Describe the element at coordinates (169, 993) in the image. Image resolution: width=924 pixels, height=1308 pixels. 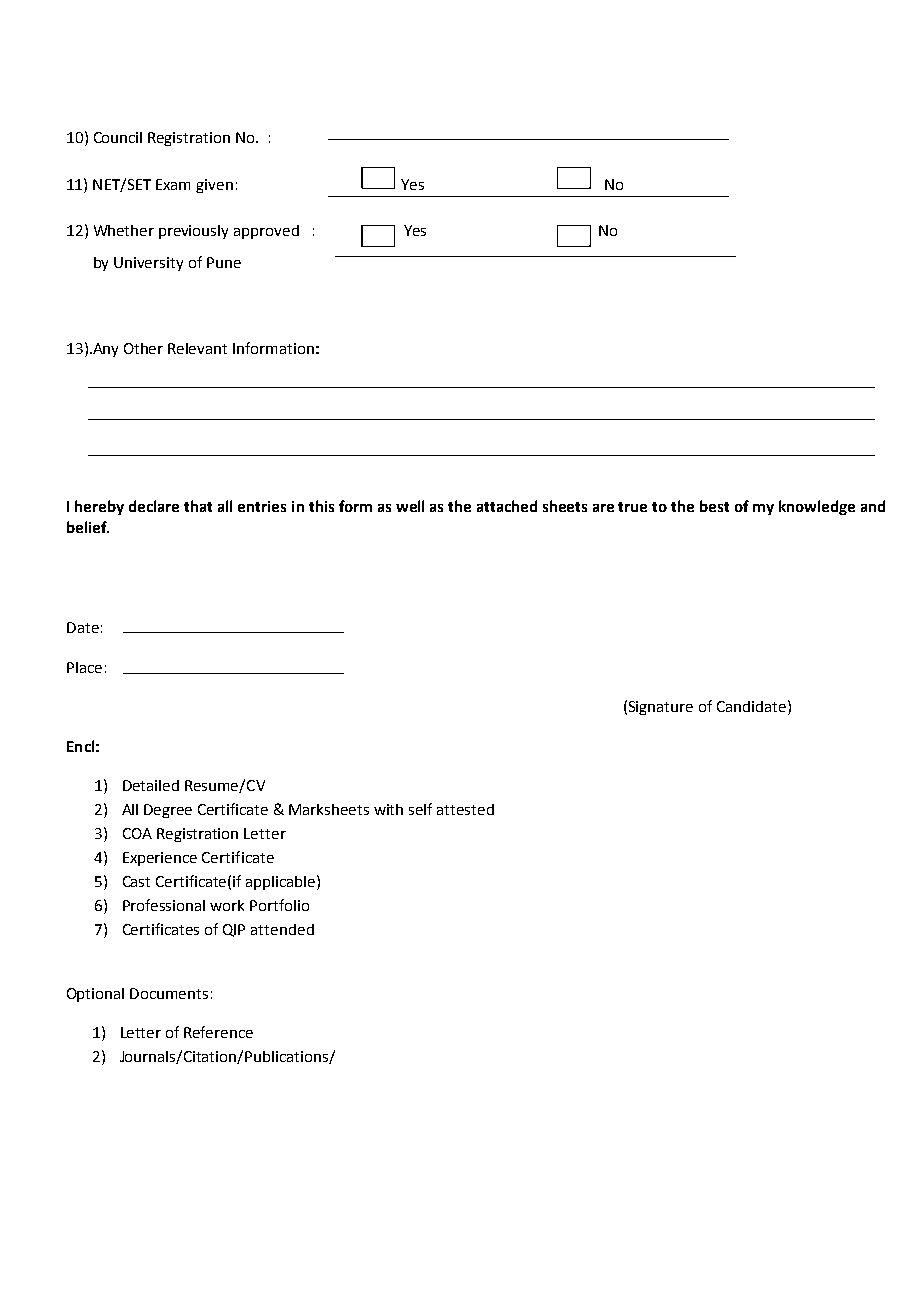
I see `Documents` at that location.
